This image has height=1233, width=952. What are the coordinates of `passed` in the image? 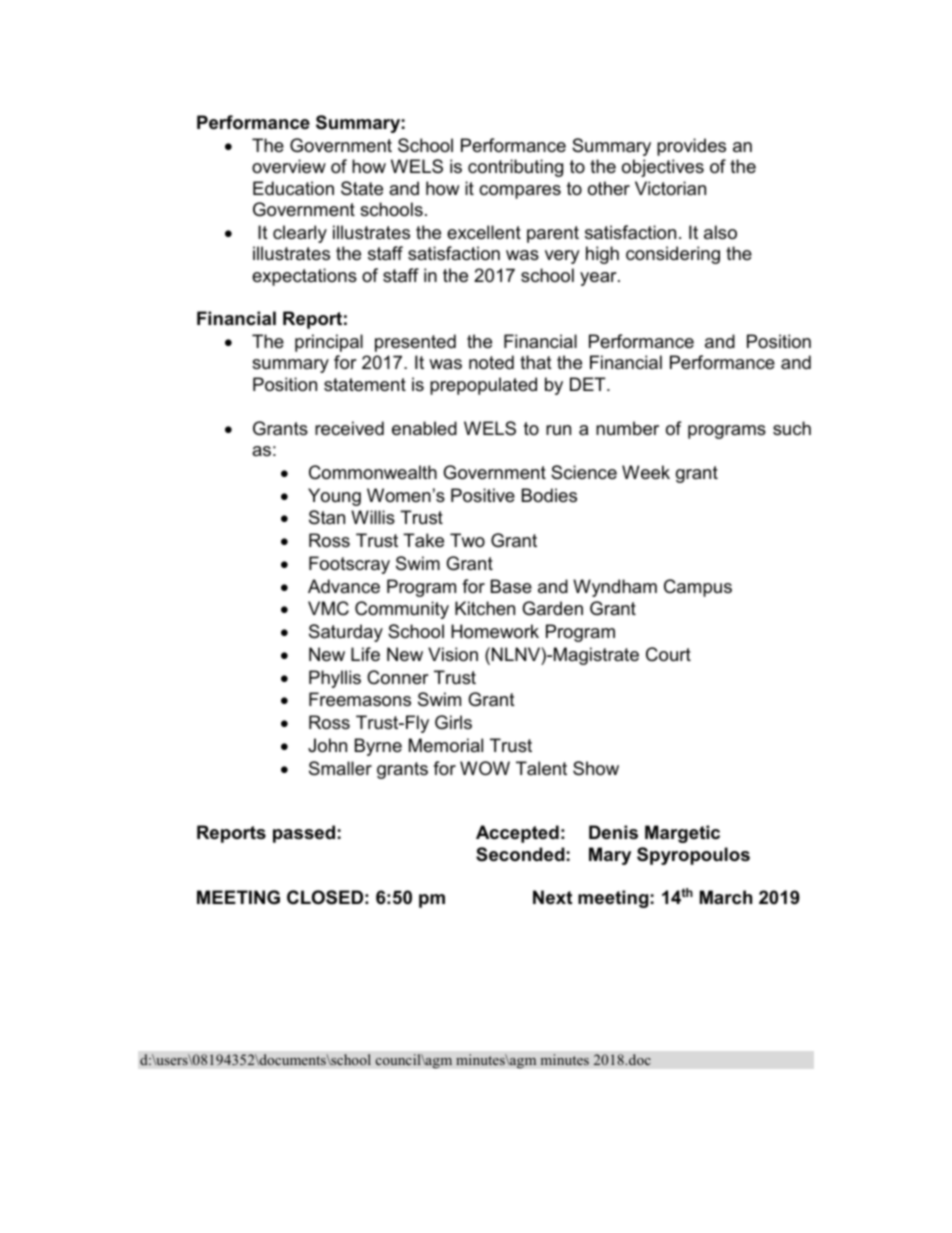 It's located at (304, 834).
